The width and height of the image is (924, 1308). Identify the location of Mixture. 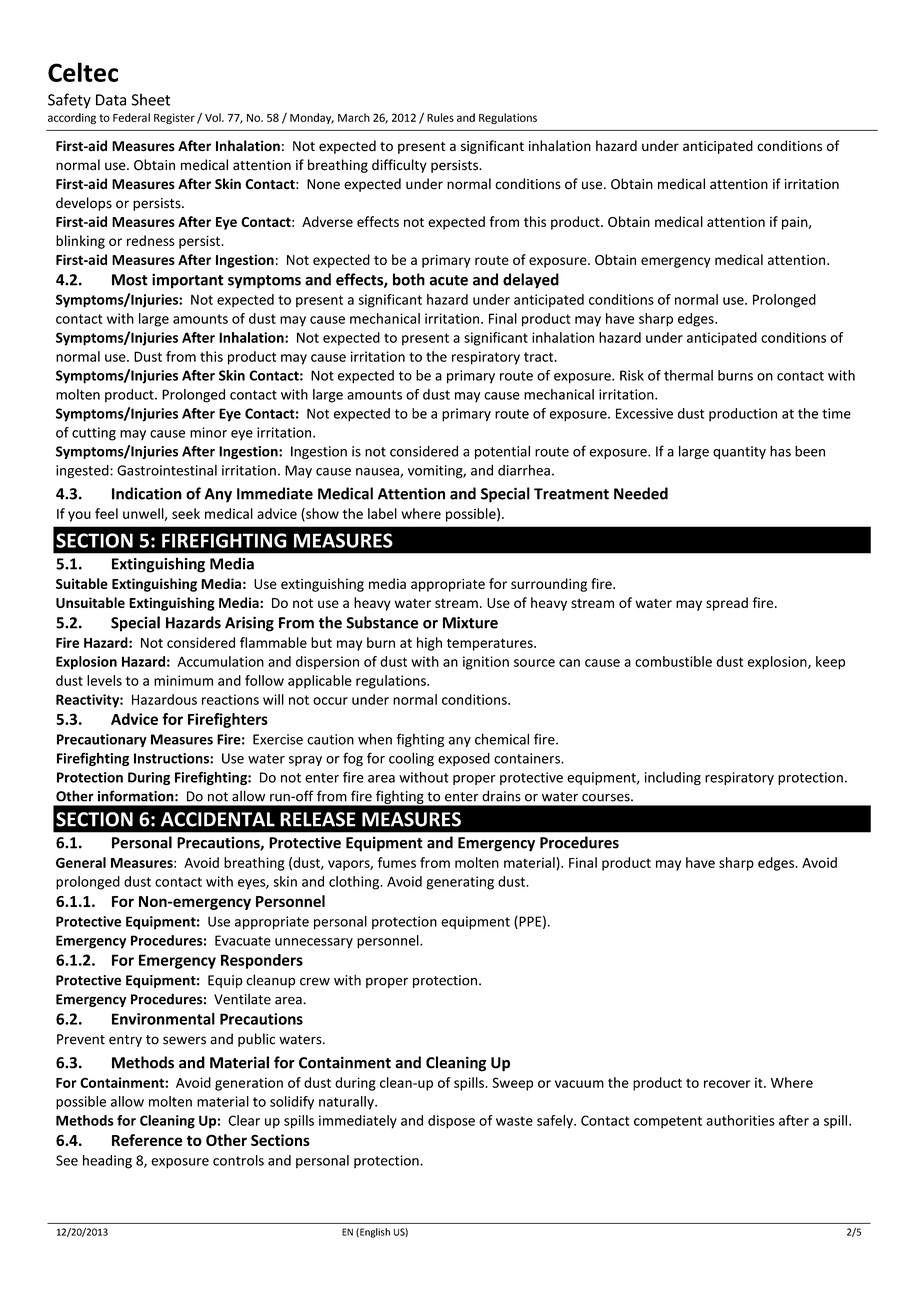
(470, 622).
